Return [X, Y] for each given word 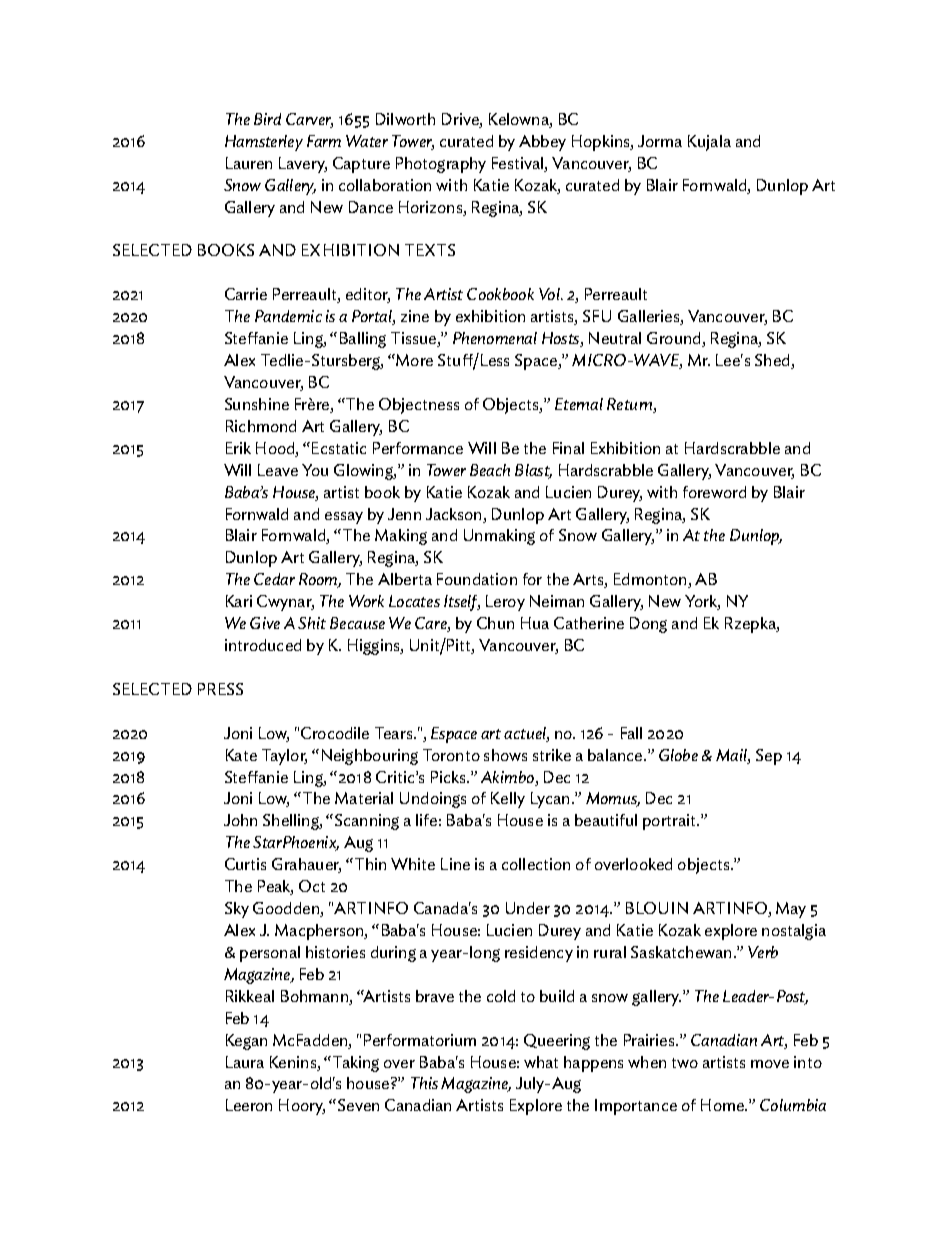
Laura [245, 1062]
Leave [278, 470]
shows [505, 755]
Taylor [284, 757]
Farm [324, 141]
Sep [769, 757]
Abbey [542, 143]
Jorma [660, 141]
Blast [533, 471]
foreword [714, 492]
